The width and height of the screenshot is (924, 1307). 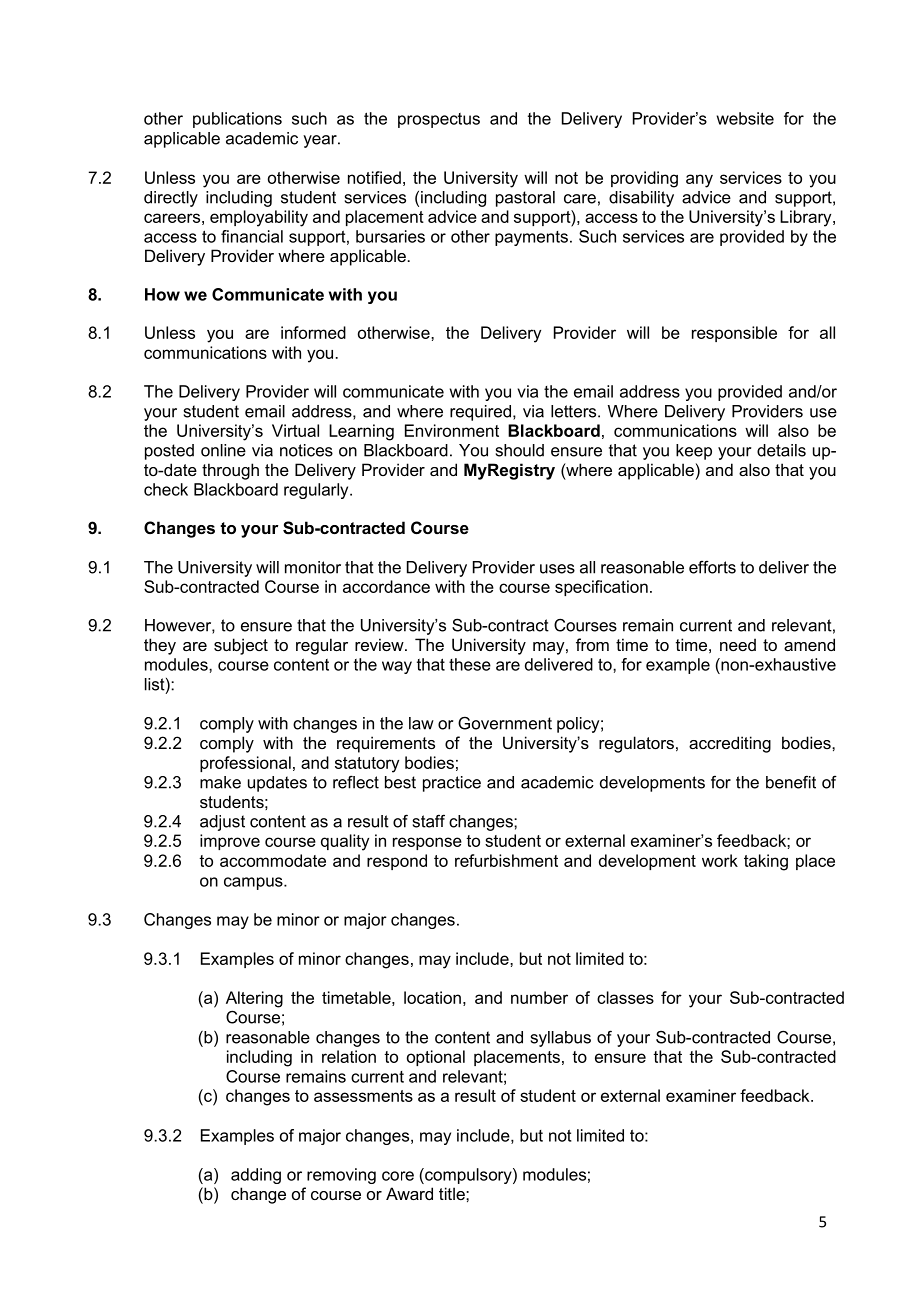 What do you see at coordinates (223, 450) in the screenshot?
I see `online` at bounding box center [223, 450].
